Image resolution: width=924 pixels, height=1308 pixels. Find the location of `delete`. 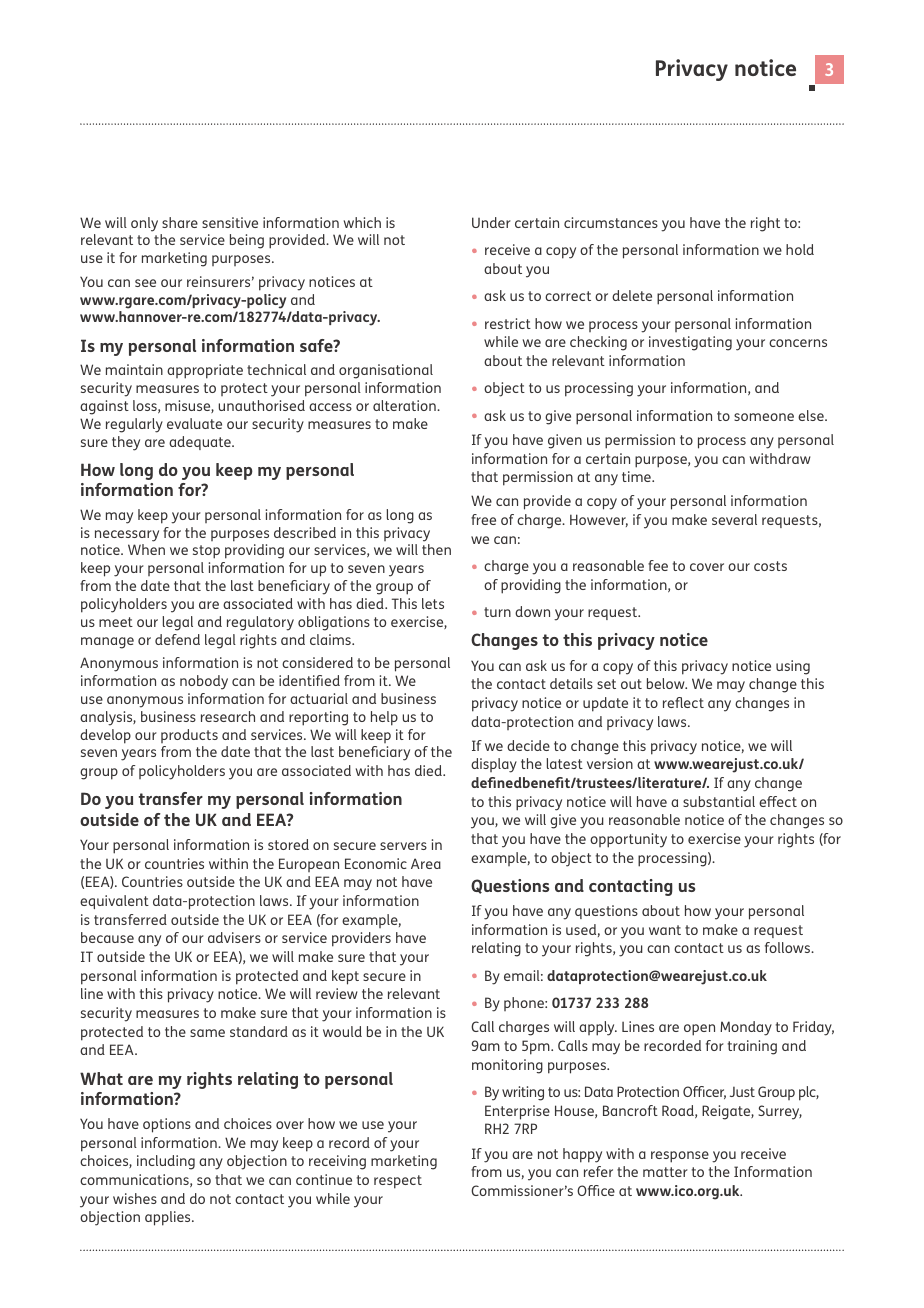

delete is located at coordinates (632, 295).
